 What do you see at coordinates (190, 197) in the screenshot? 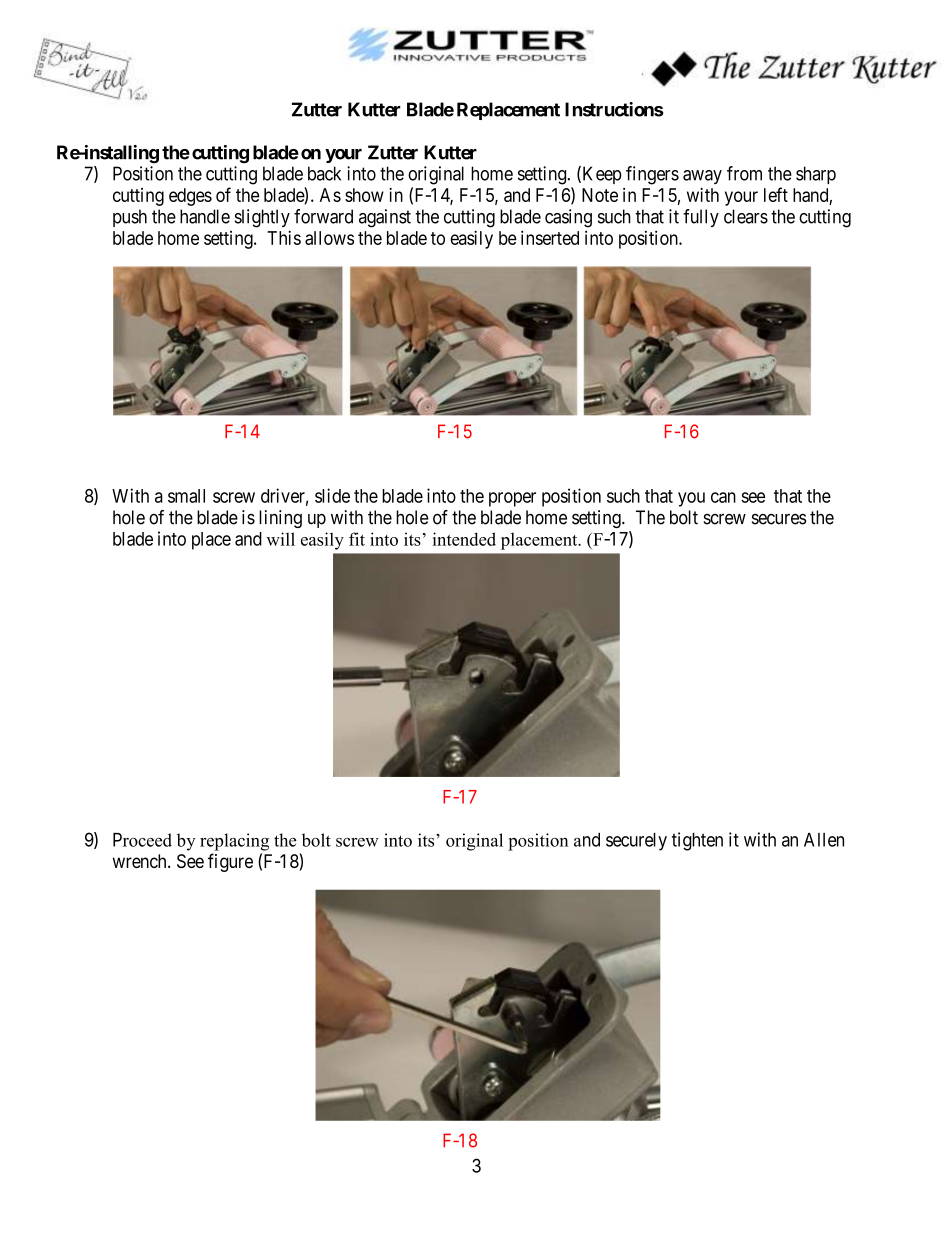
I see `edges` at bounding box center [190, 197].
